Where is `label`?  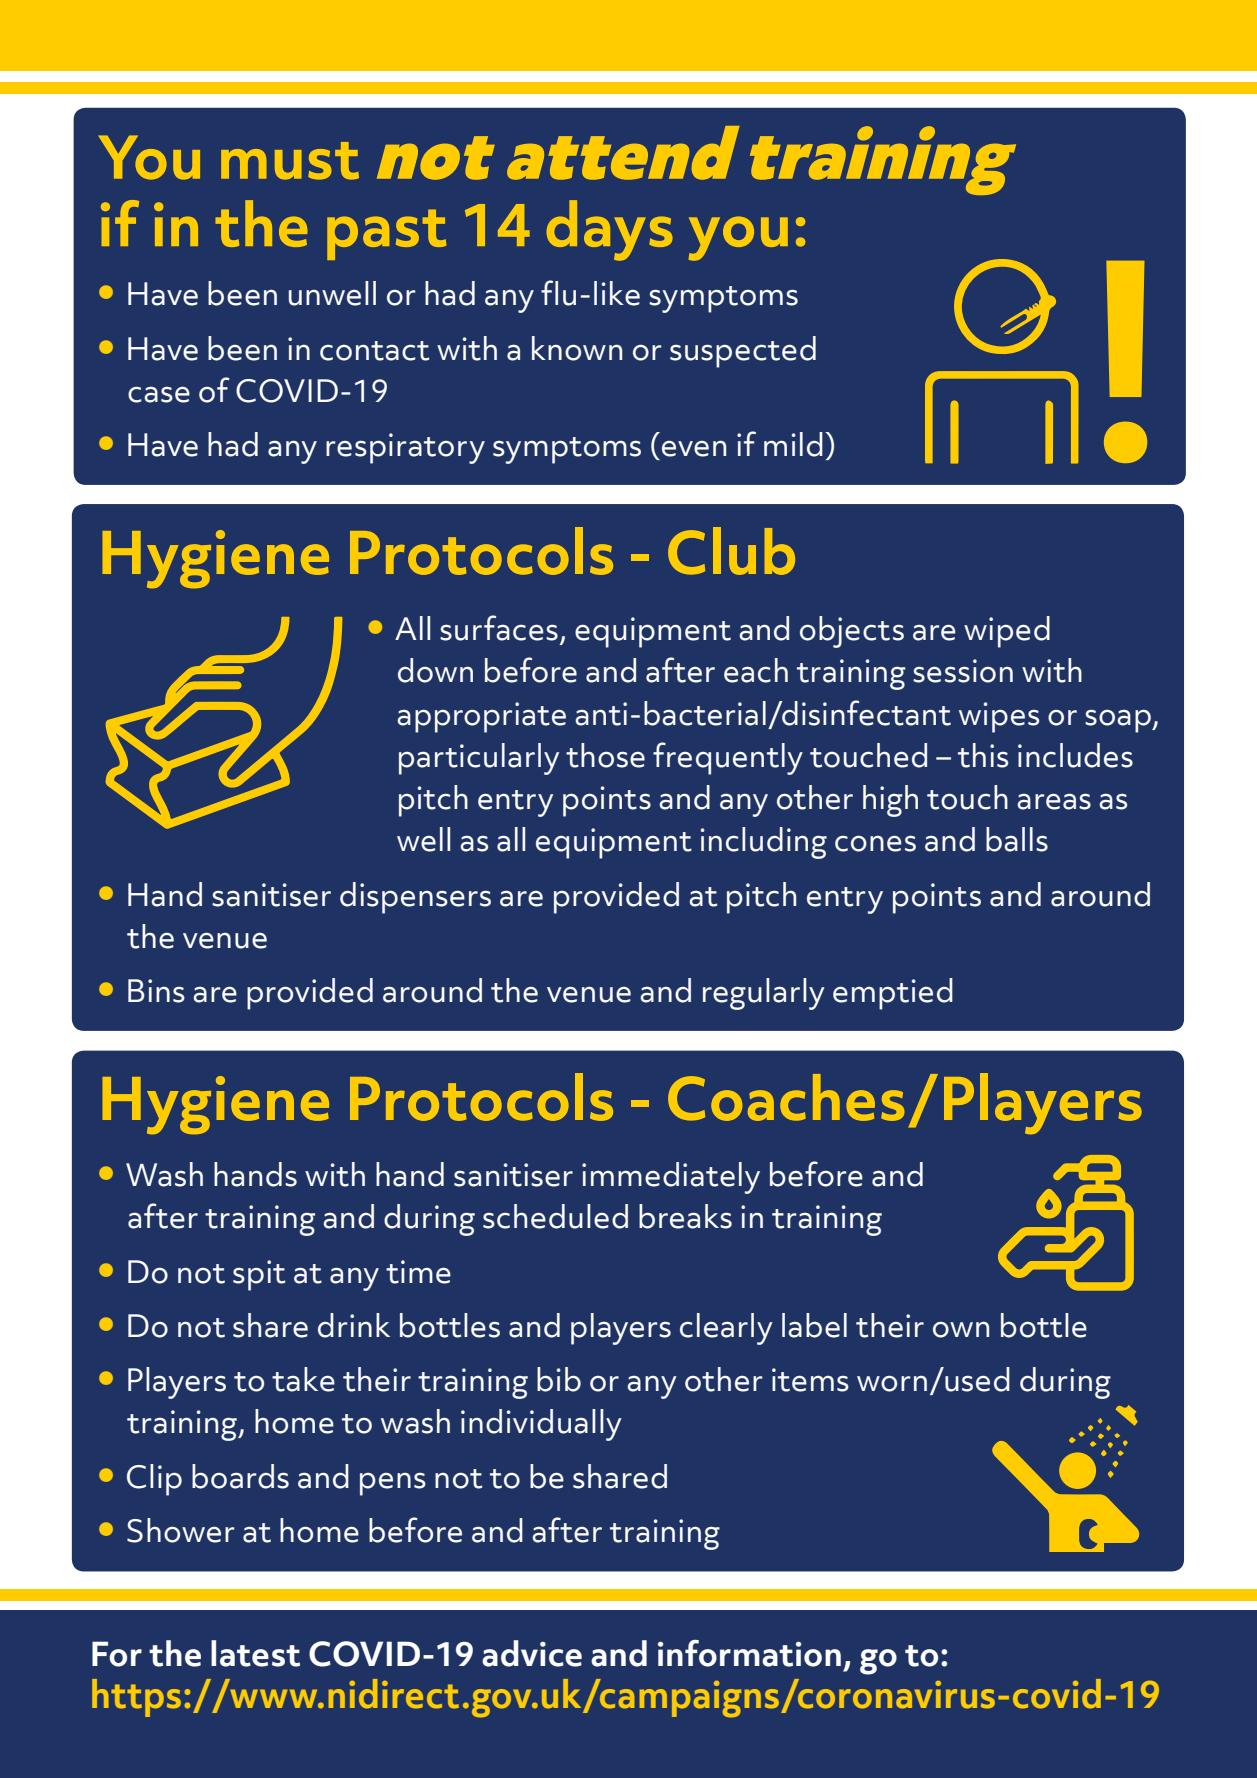 label is located at coordinates (814, 1325).
